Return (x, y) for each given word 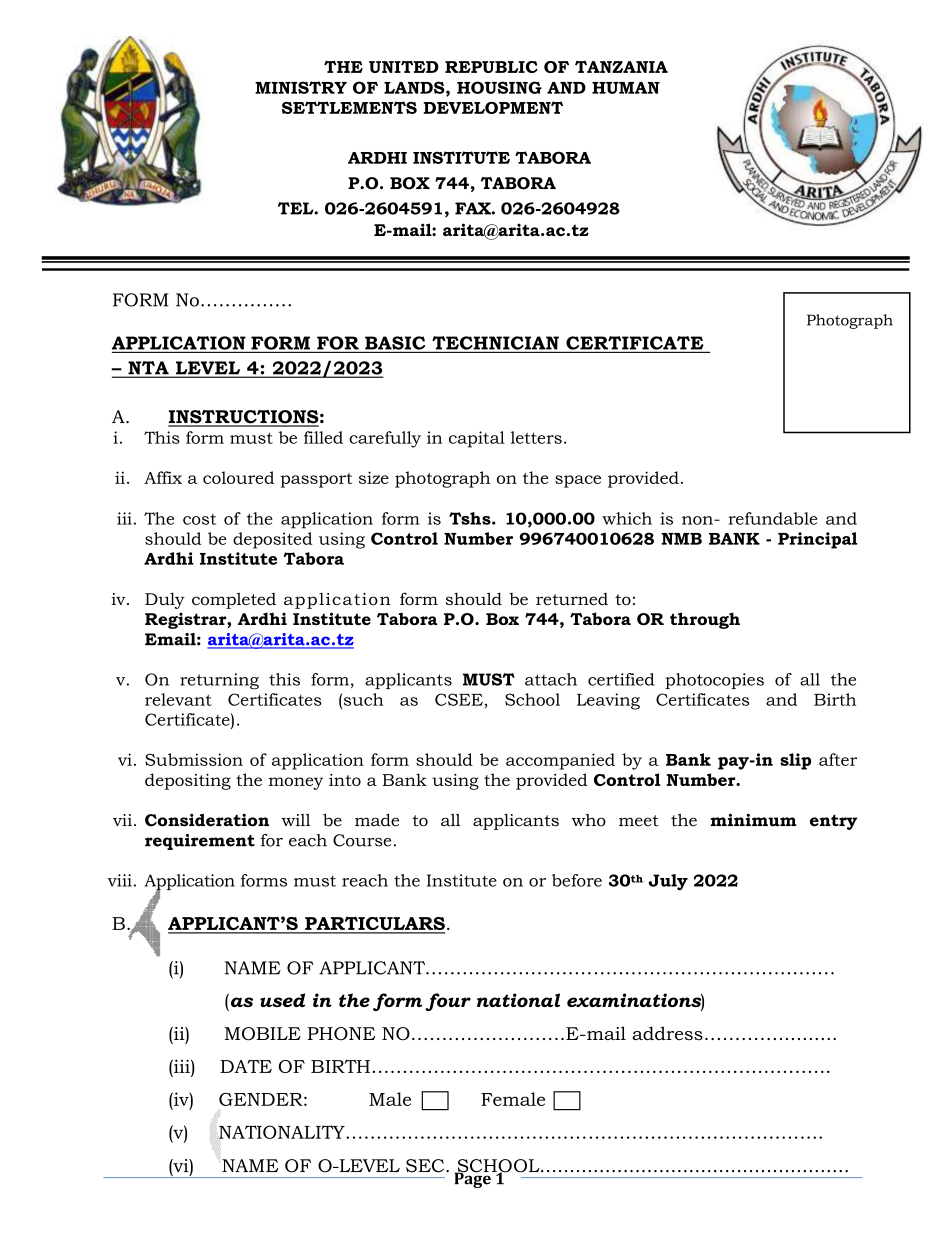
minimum (754, 820)
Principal (817, 540)
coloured (238, 477)
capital (477, 439)
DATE (246, 1066)
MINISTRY (301, 87)
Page (473, 1179)
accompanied (560, 761)
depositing (188, 781)
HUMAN (626, 88)
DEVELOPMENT (493, 107)
